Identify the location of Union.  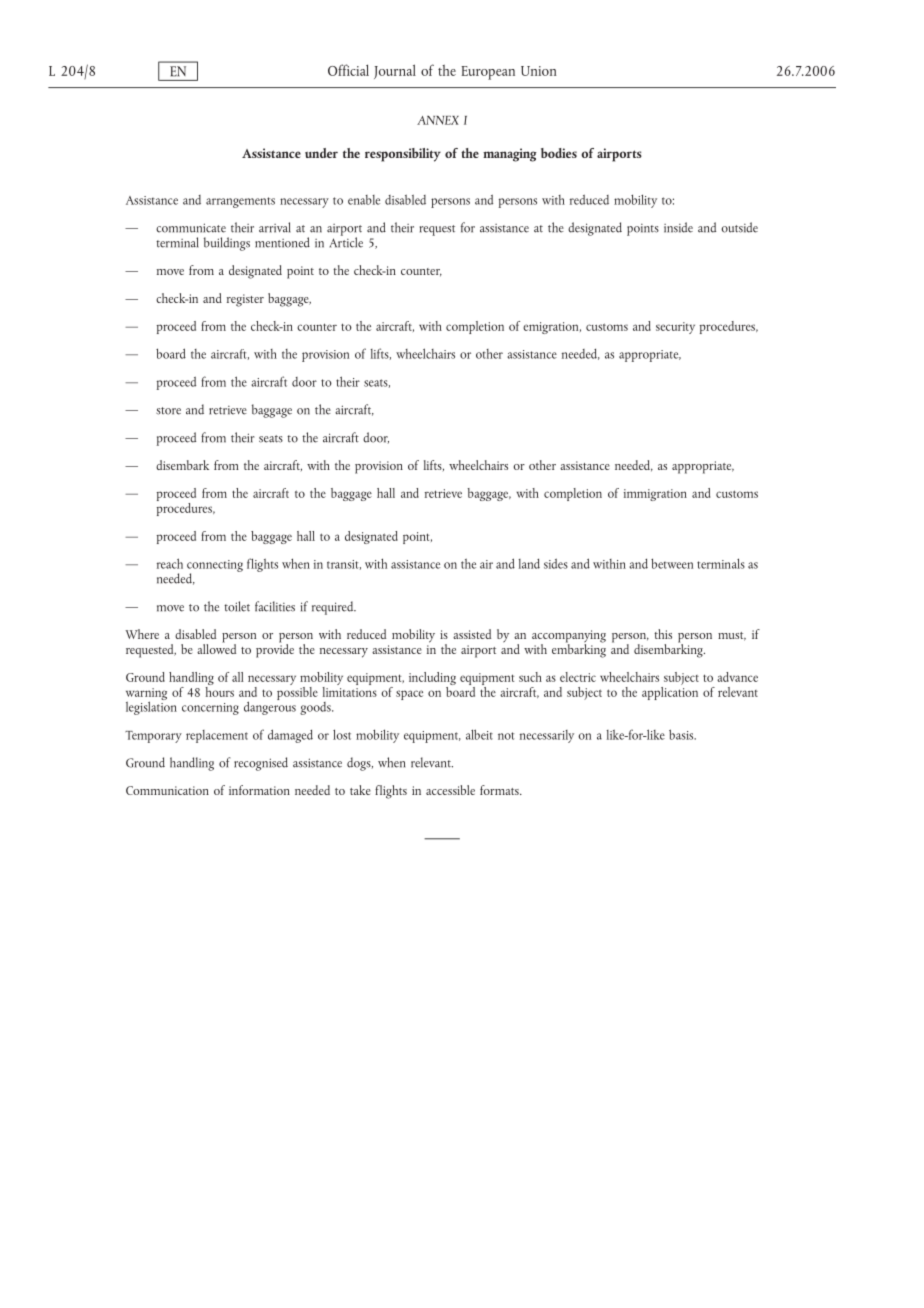
(539, 71).
